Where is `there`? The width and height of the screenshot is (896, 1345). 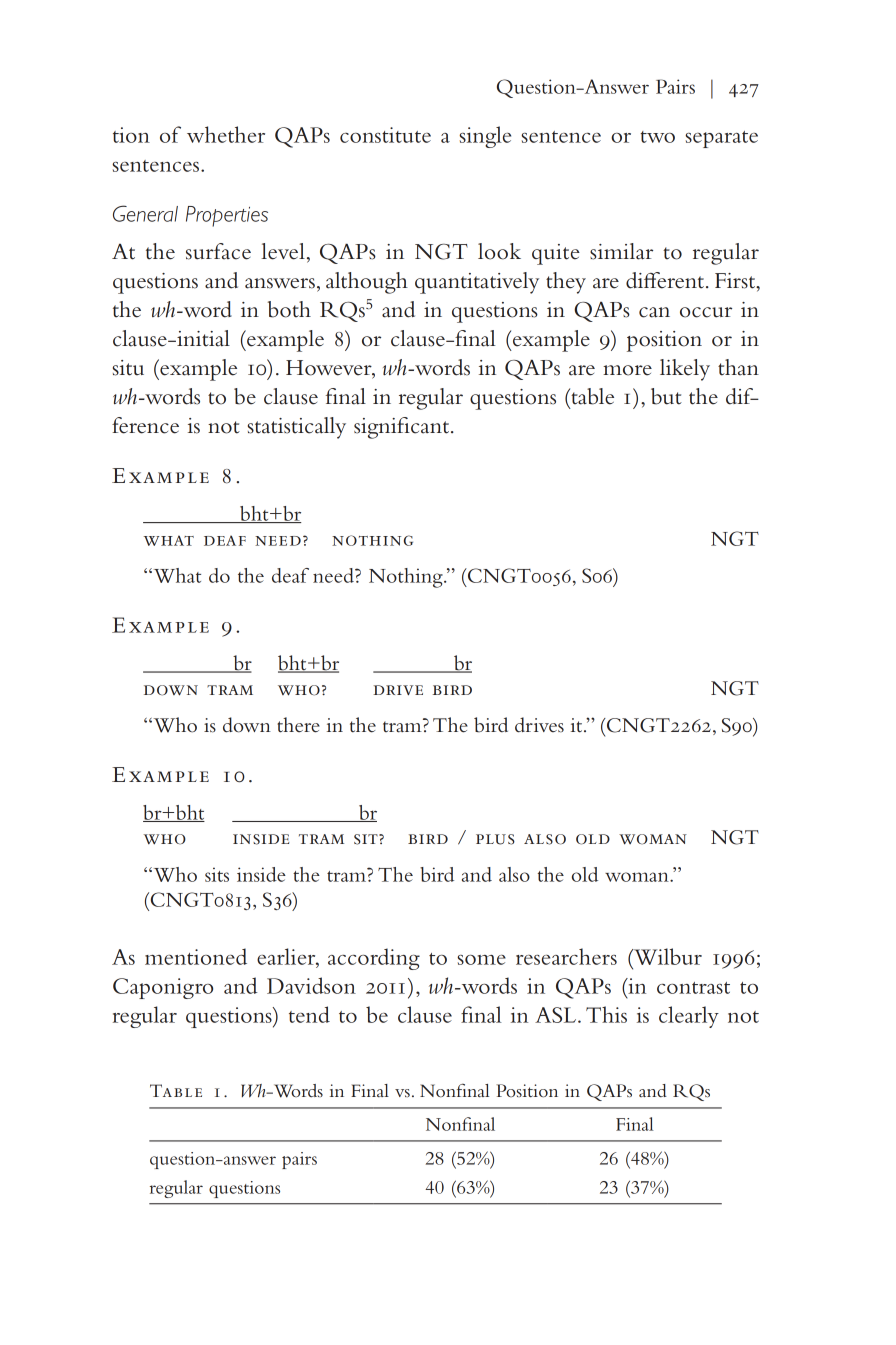
there is located at coordinates (298, 725).
